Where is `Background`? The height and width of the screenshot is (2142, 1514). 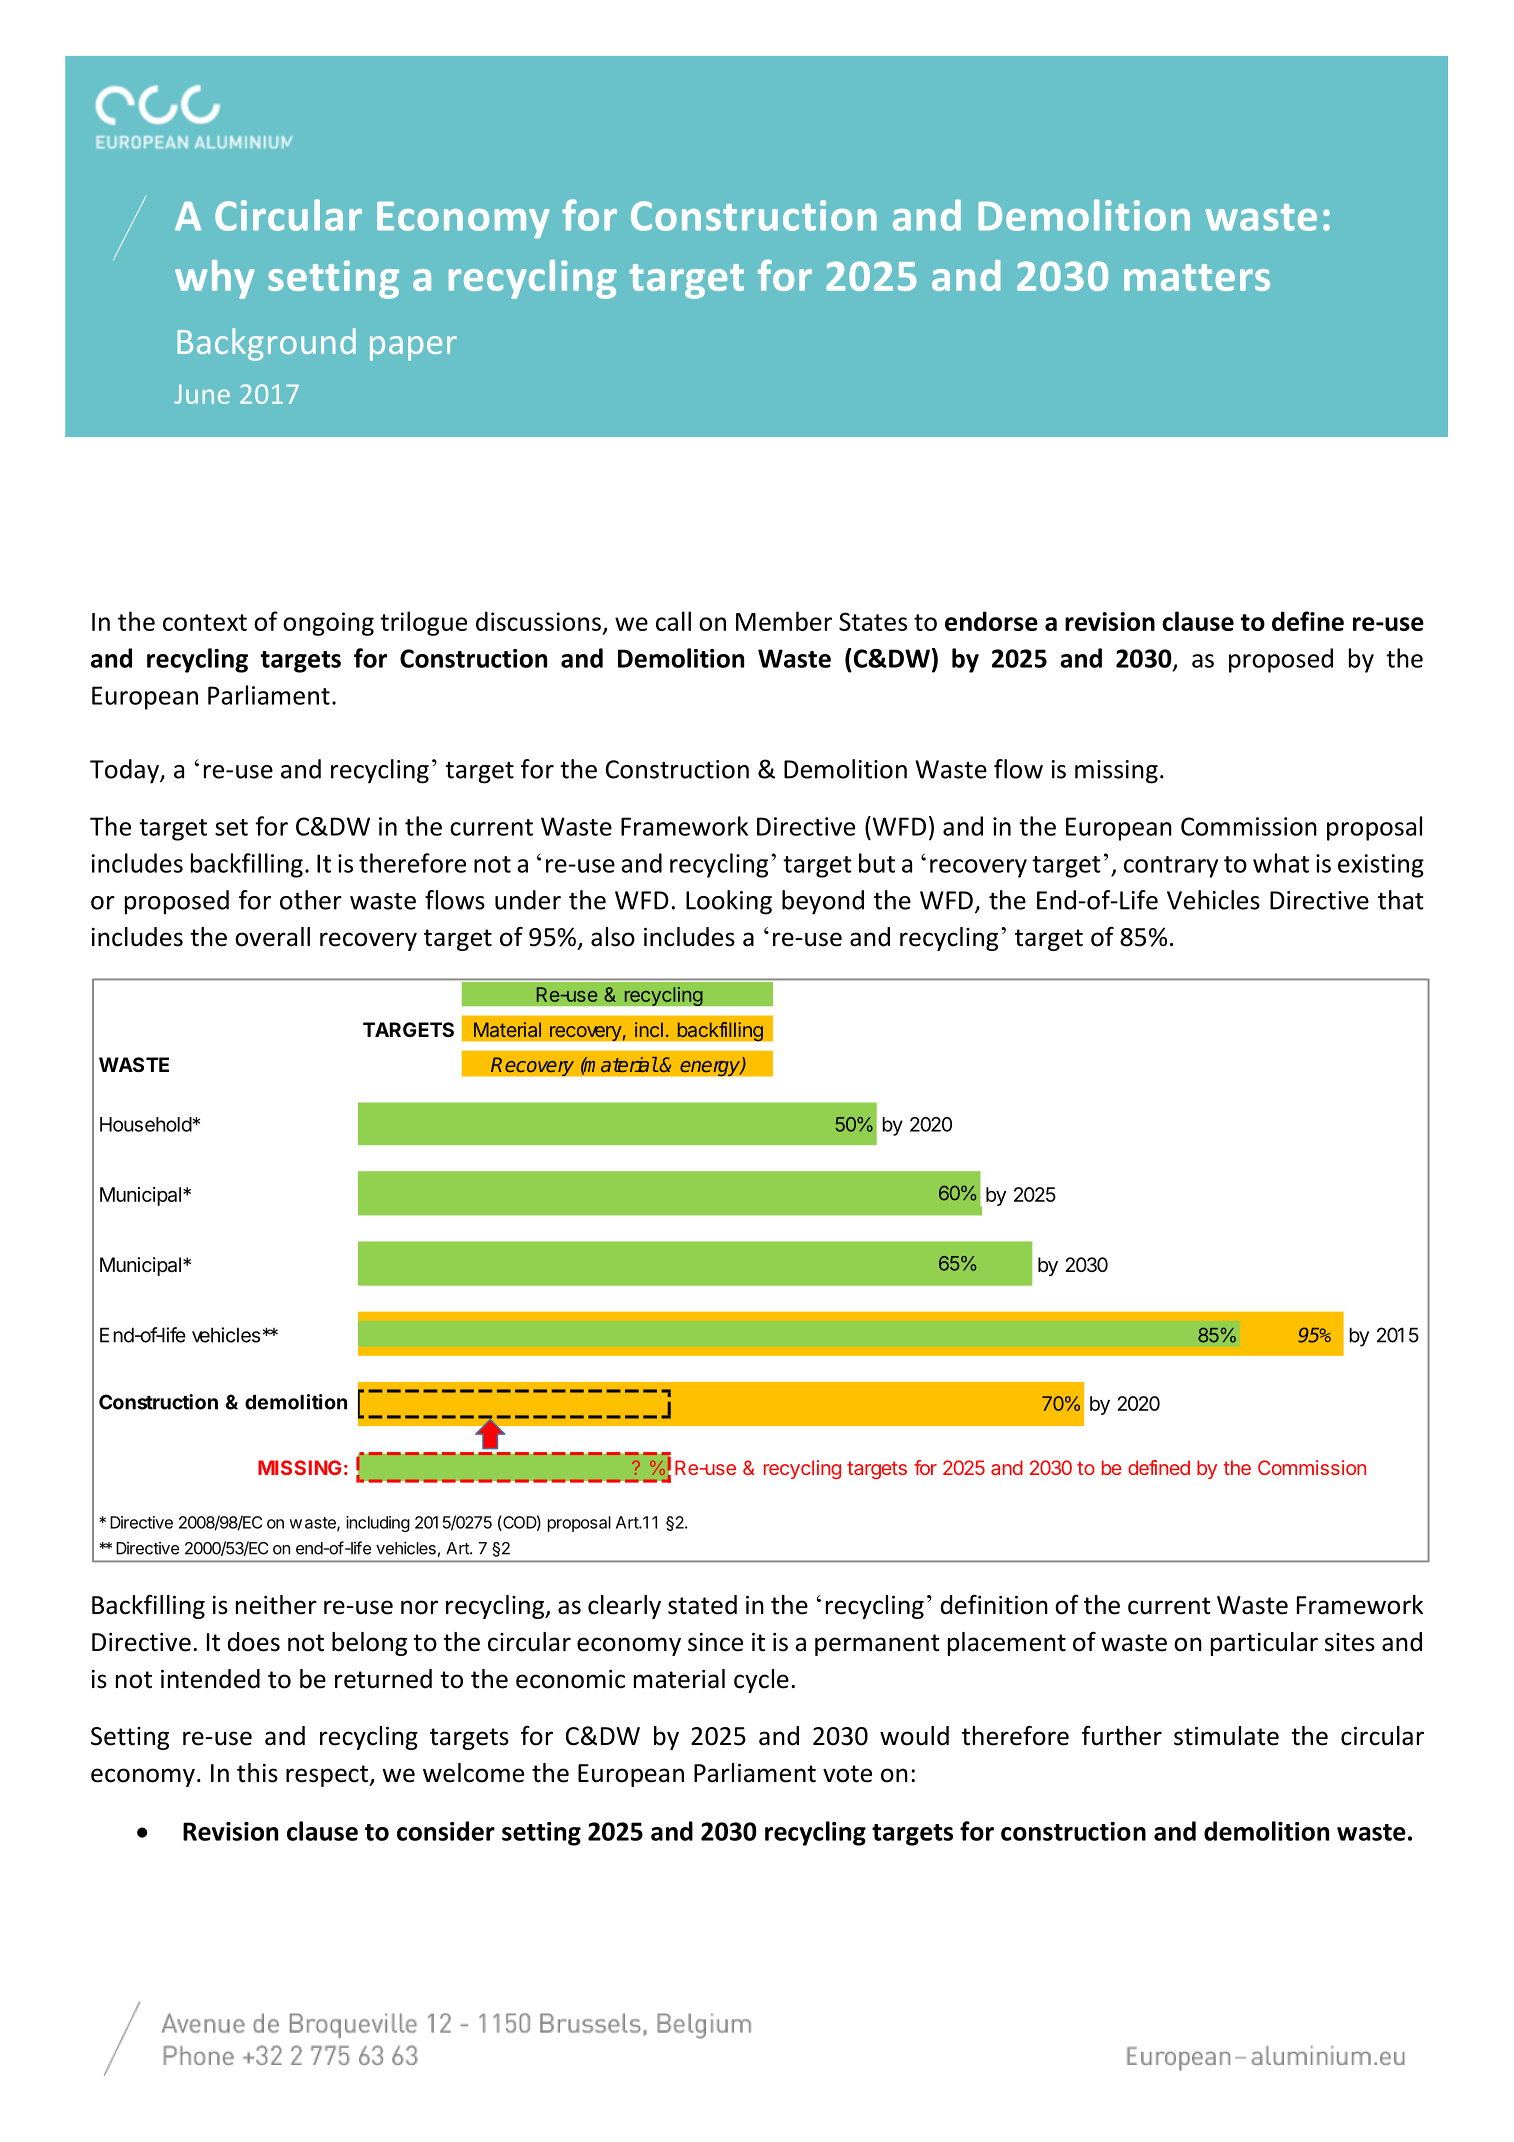 Background is located at coordinates (267, 344).
